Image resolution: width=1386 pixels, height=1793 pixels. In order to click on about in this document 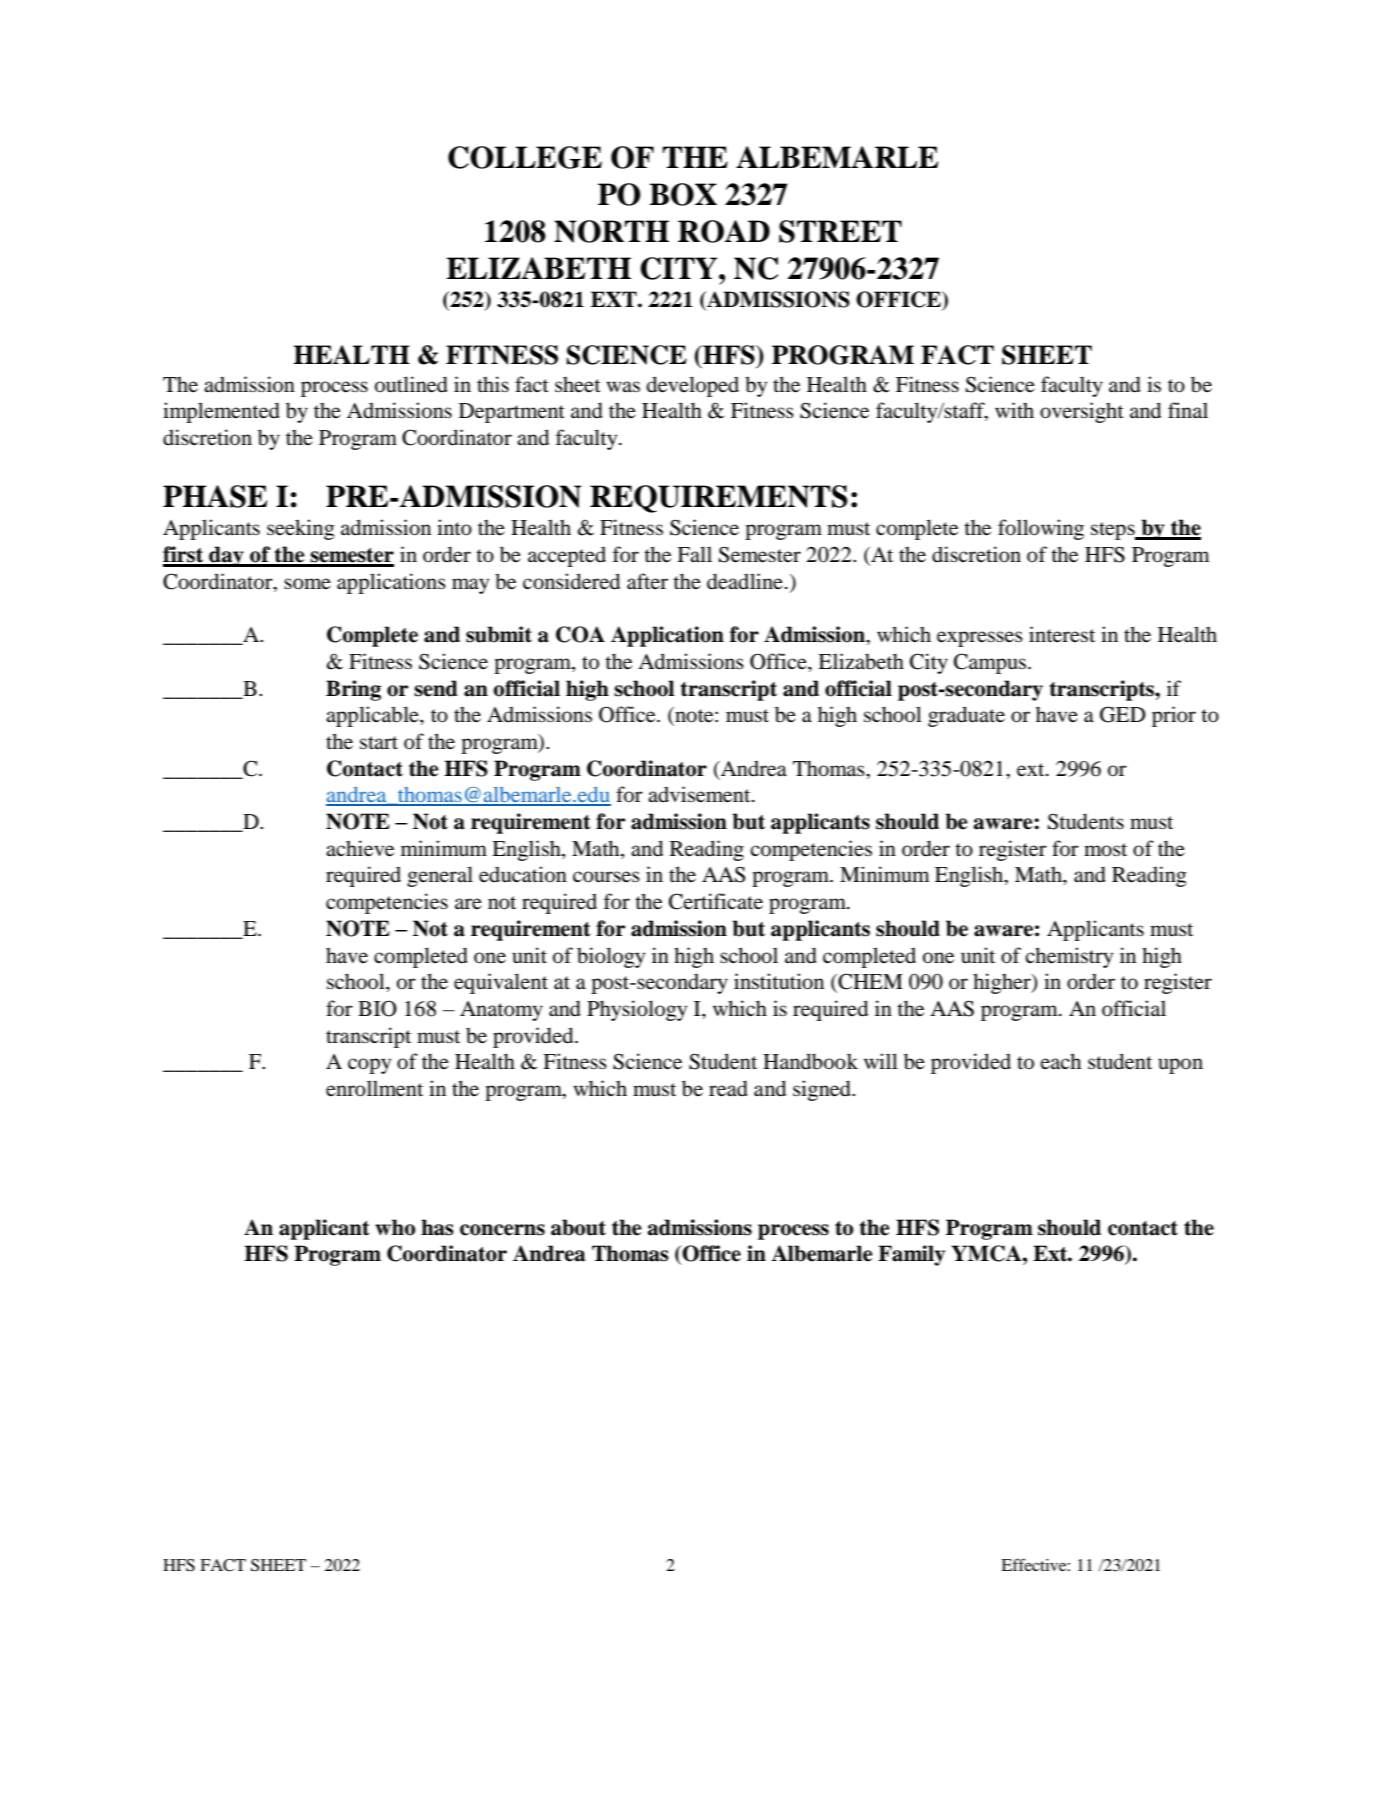, I will do `click(578, 1227)`.
